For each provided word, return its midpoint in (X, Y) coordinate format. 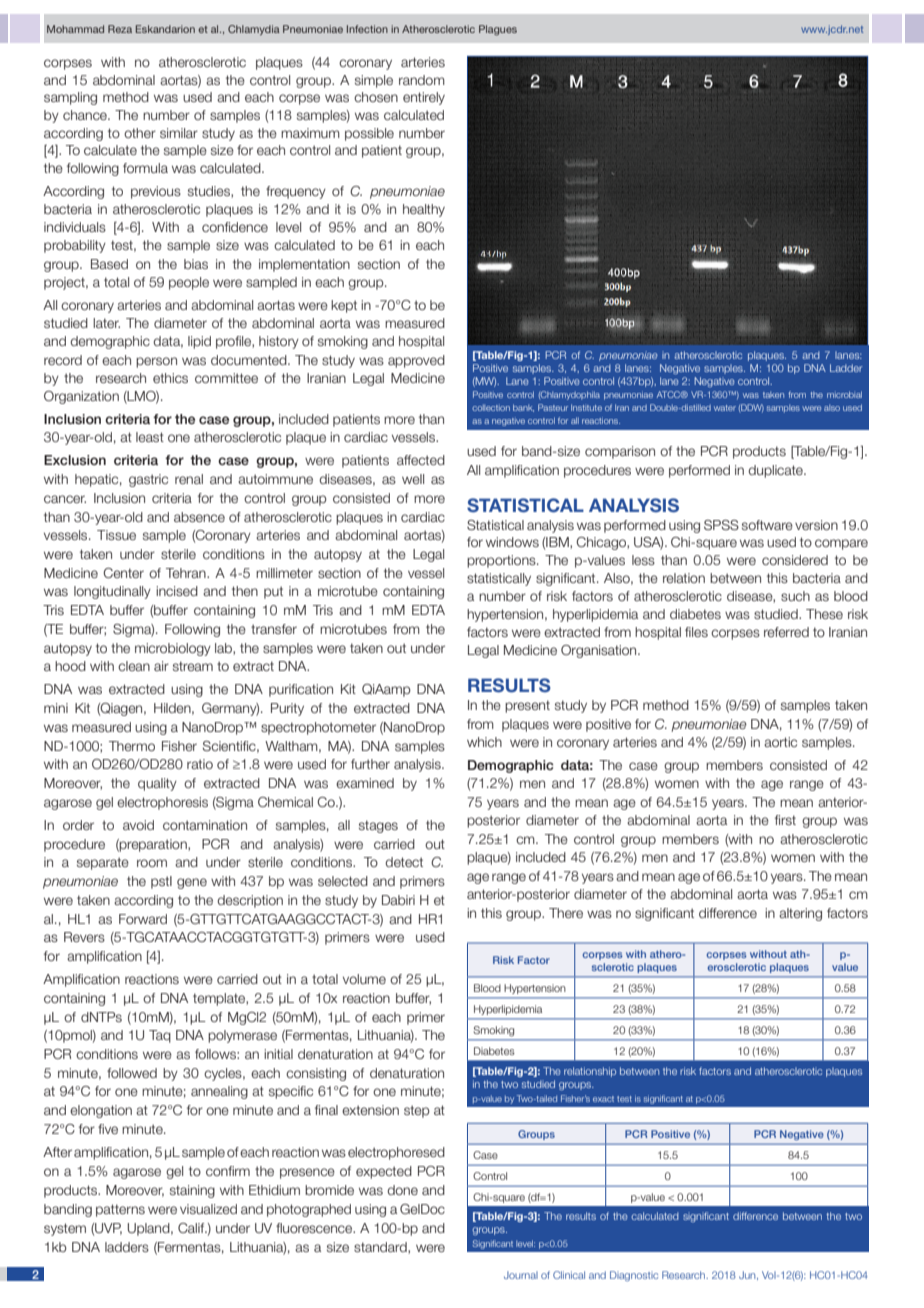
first (785, 820)
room (152, 863)
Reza (120, 29)
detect (404, 862)
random (422, 80)
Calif (192, 1228)
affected (421, 460)
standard (381, 1248)
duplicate (776, 471)
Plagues (498, 30)
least (150, 437)
